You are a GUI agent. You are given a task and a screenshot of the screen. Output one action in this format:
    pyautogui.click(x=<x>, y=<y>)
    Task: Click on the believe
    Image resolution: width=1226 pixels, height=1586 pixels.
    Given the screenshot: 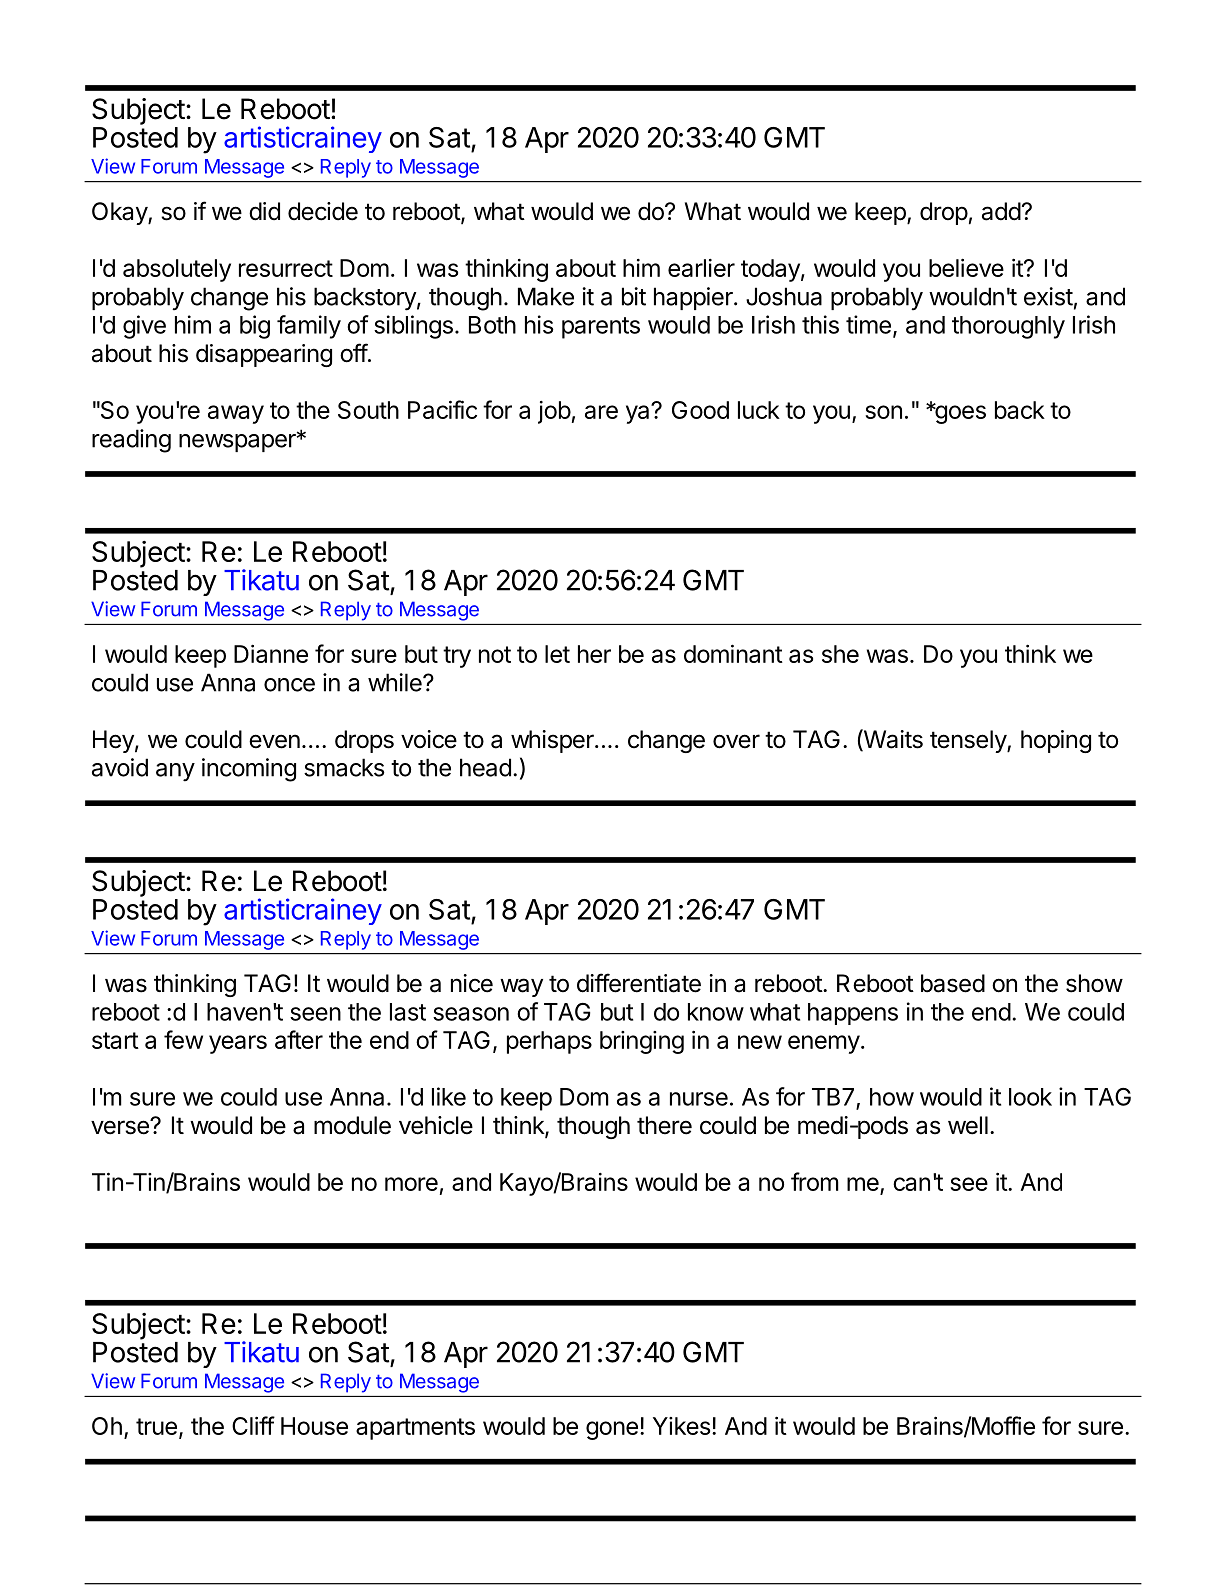 What is the action you would take?
    pyautogui.click(x=966, y=267)
